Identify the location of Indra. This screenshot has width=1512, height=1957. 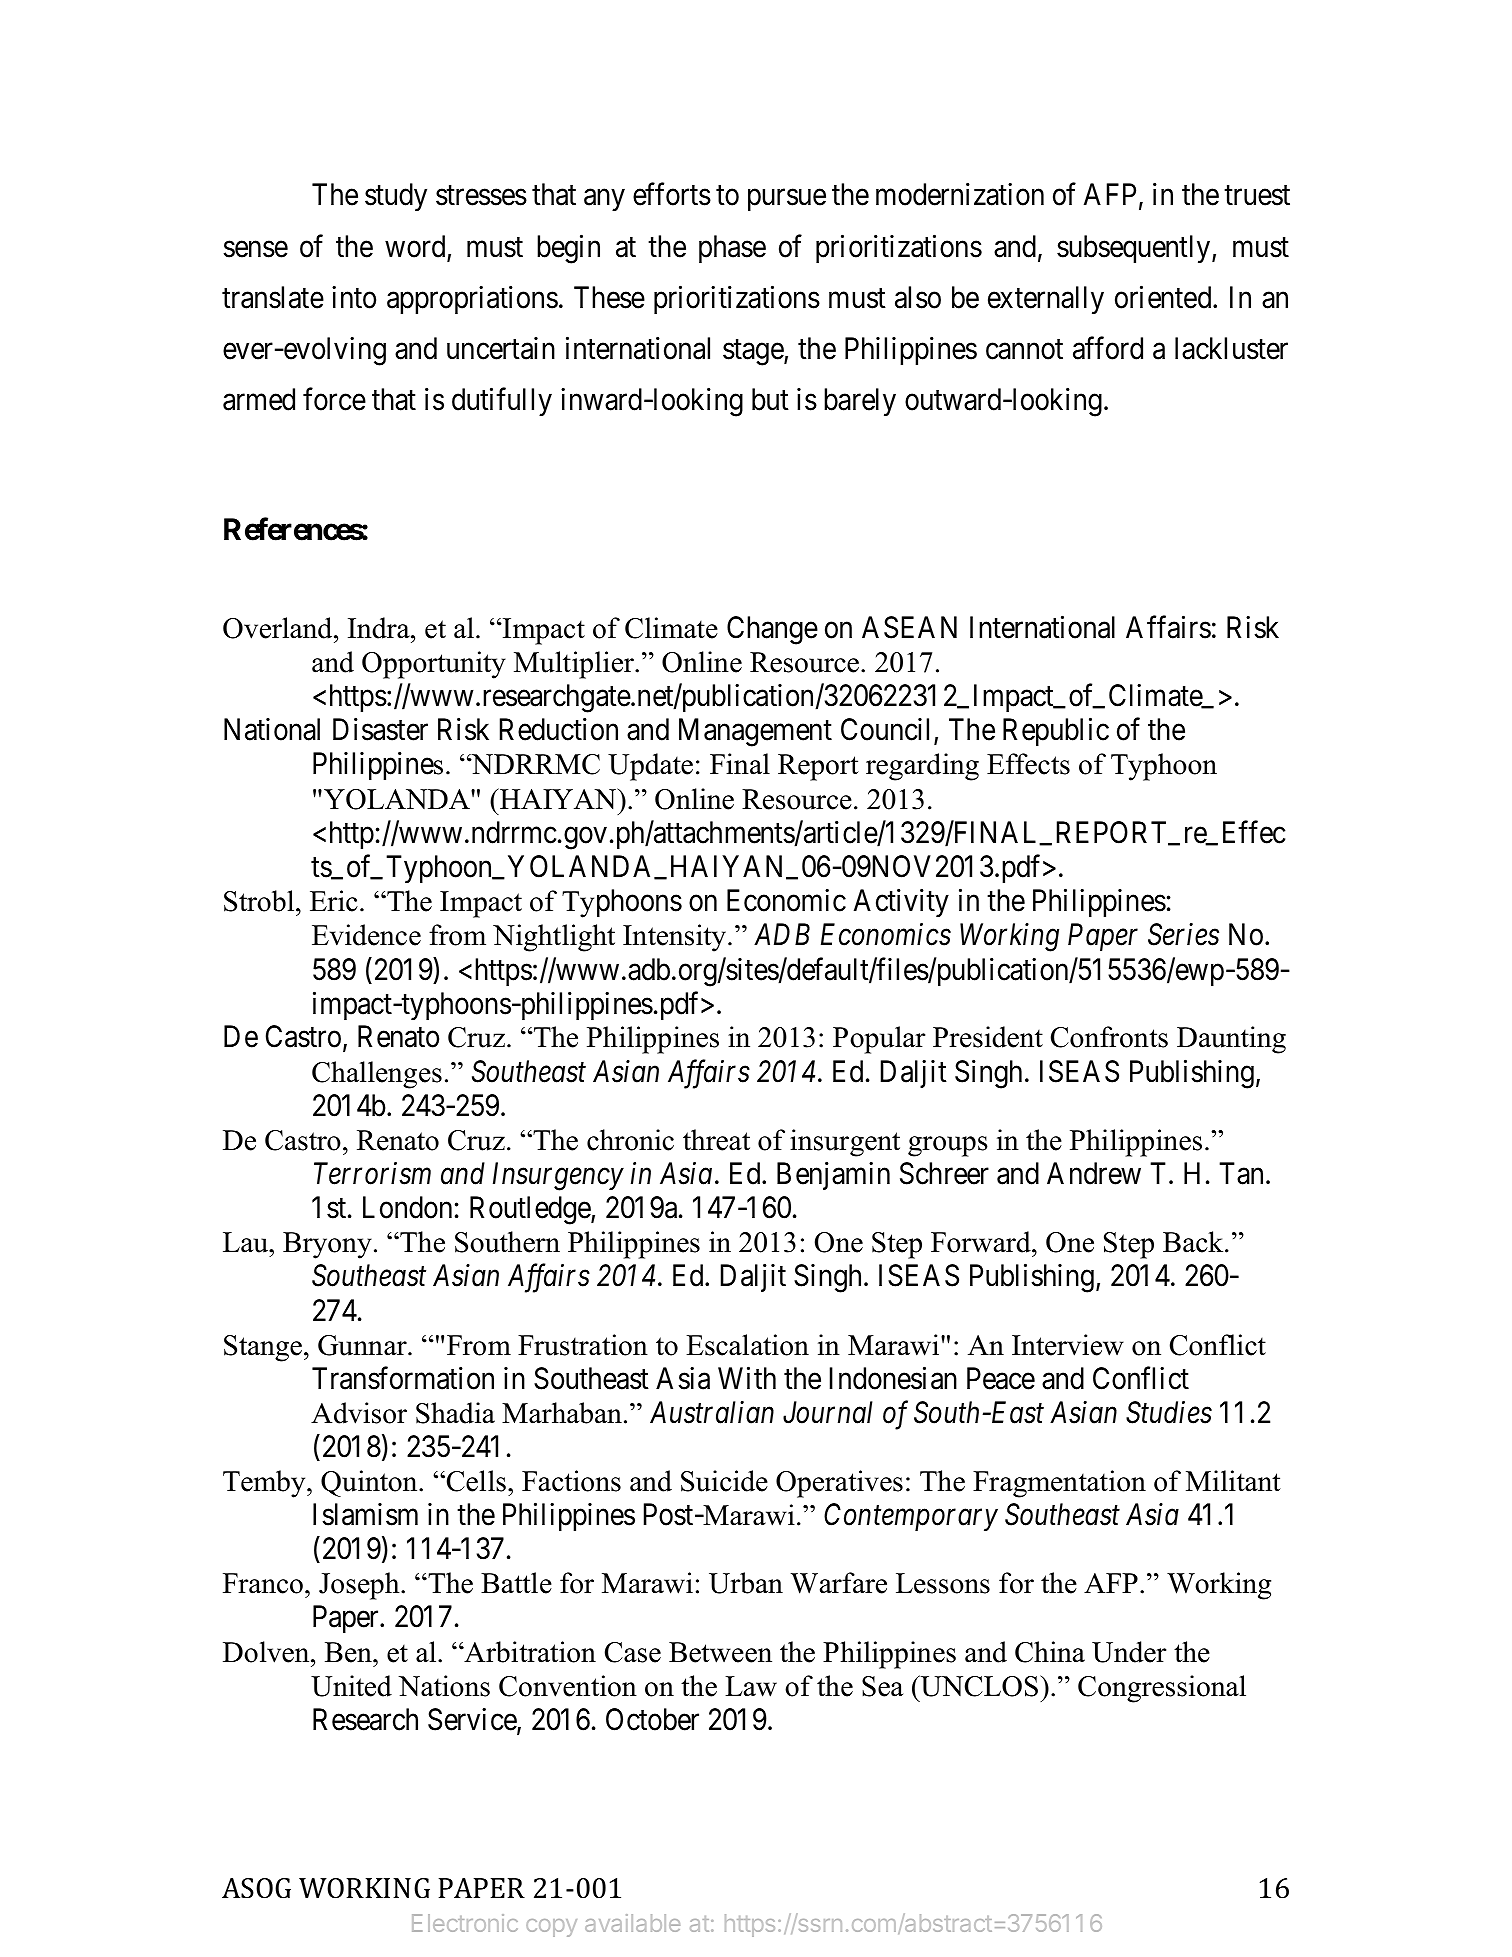
(380, 628).
